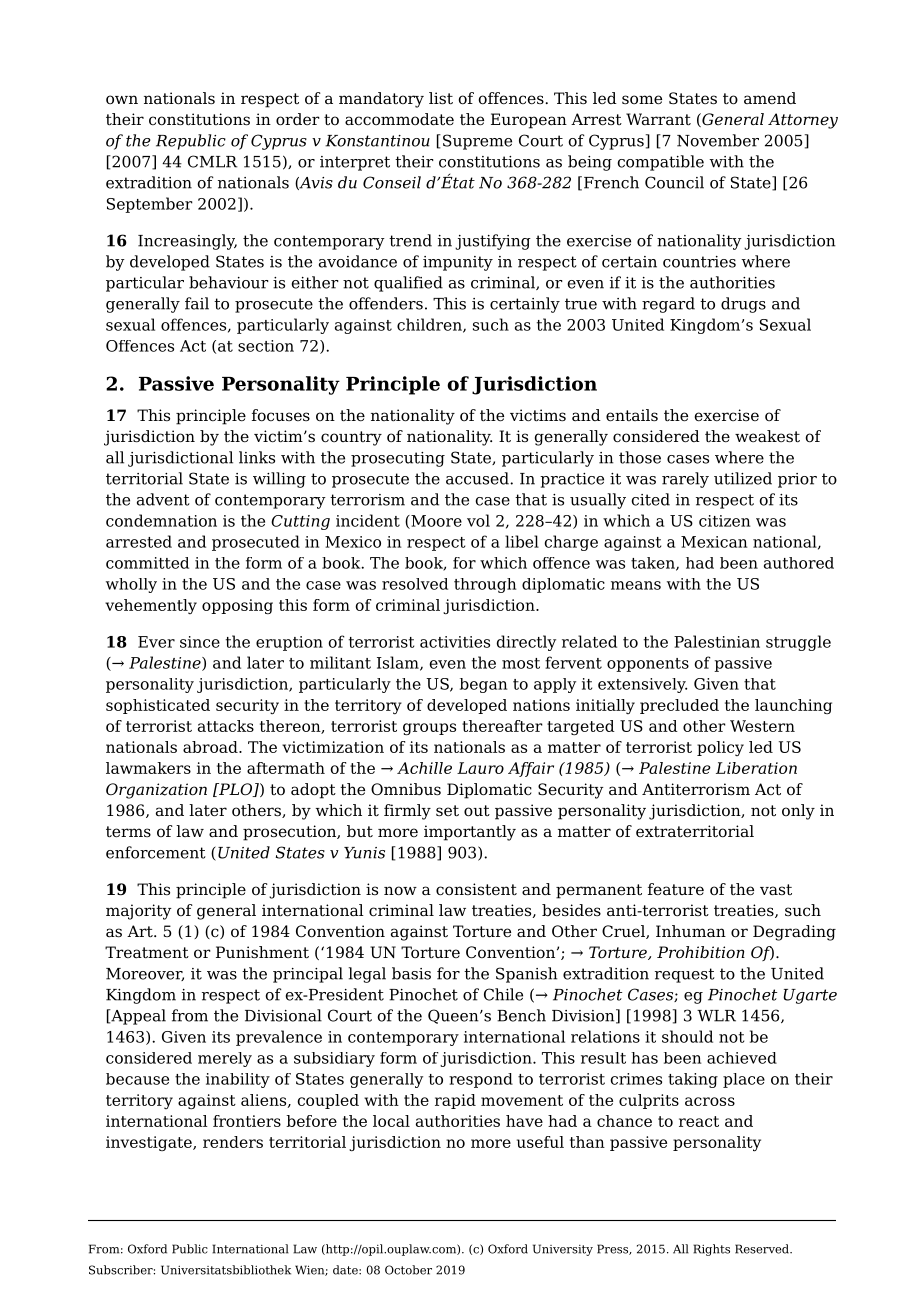 This screenshot has width=924, height=1308. What do you see at coordinates (147, 952) in the screenshot?
I see `Treatment` at bounding box center [147, 952].
